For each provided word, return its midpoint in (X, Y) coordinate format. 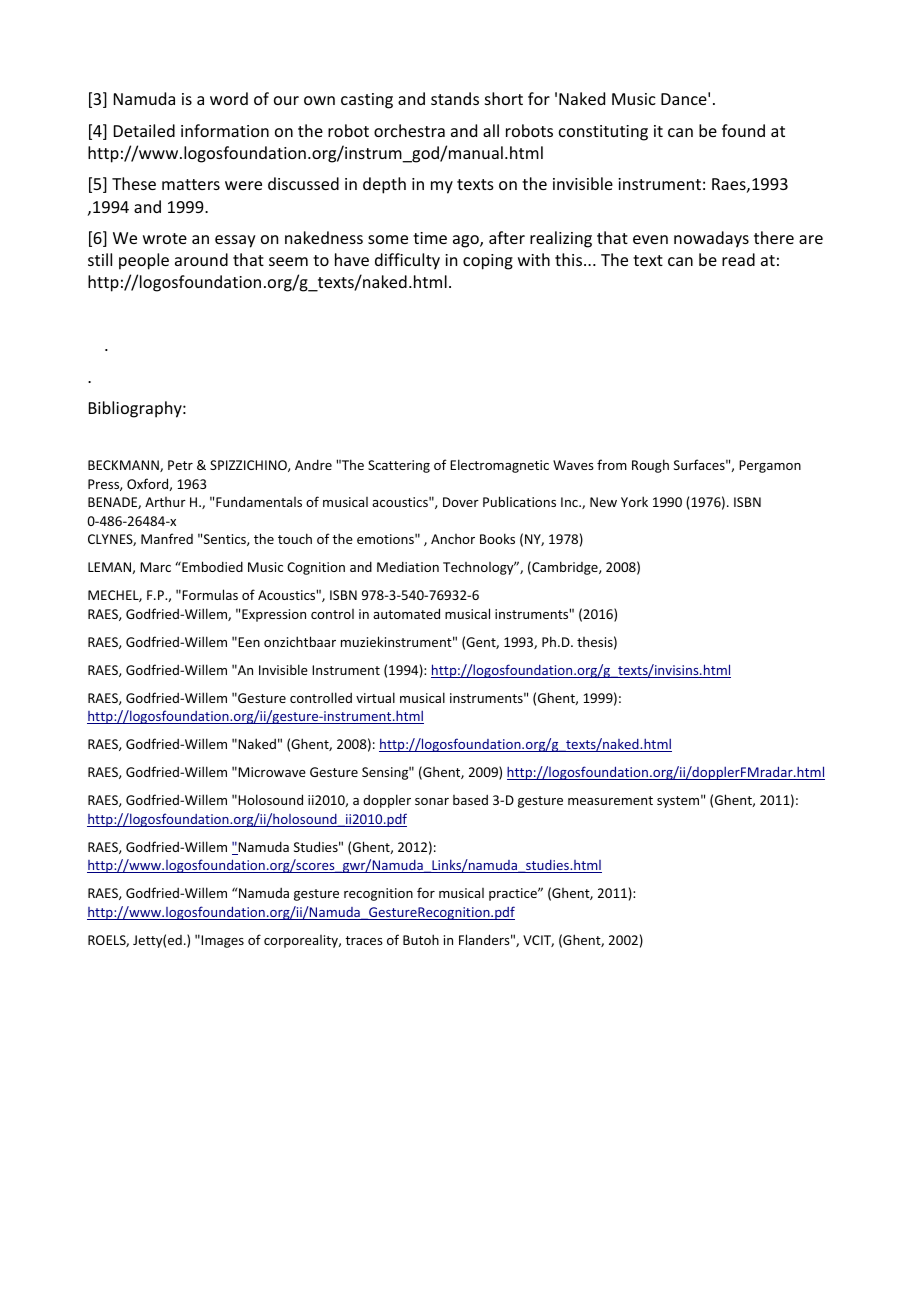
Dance (684, 99)
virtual (375, 697)
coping (488, 262)
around (201, 259)
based (470, 799)
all (491, 130)
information (225, 130)
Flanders (484, 939)
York (634, 501)
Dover (461, 502)
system (678, 802)
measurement (610, 800)
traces (364, 940)
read (738, 259)
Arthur (165, 502)
